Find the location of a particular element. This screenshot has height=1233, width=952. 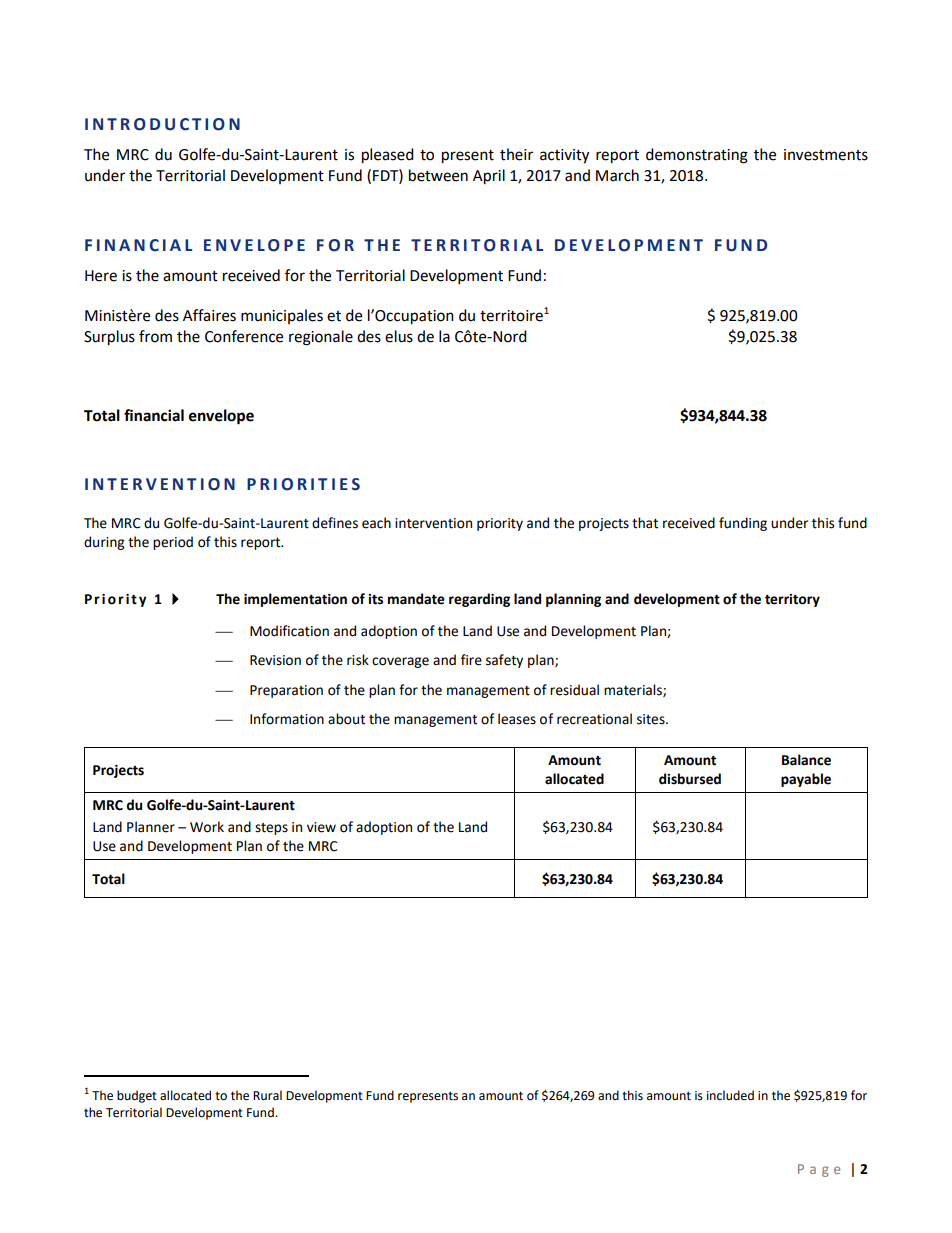

each is located at coordinates (376, 523).
